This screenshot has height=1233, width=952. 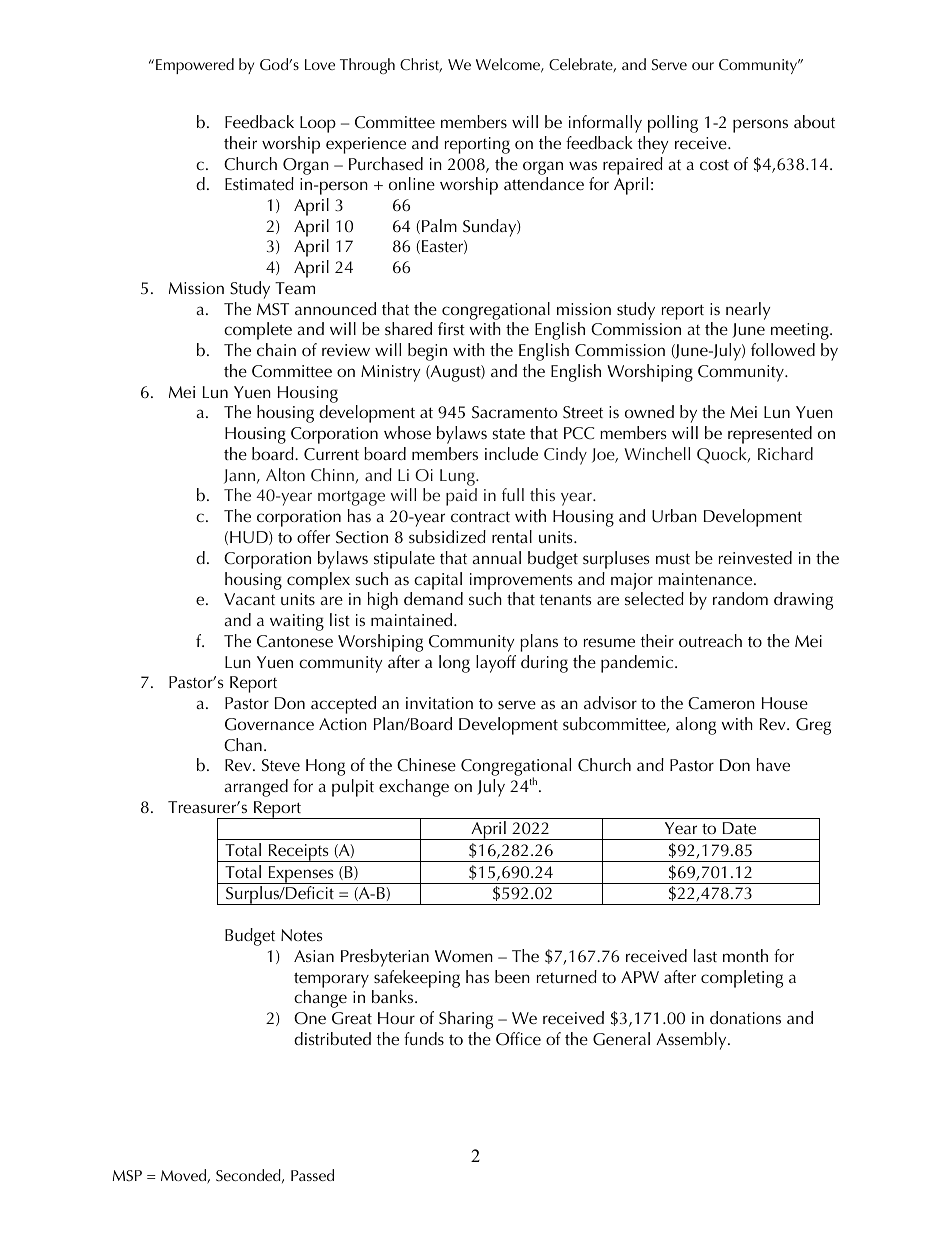 What do you see at coordinates (755, 557) in the screenshot?
I see `reinvested` at bounding box center [755, 557].
